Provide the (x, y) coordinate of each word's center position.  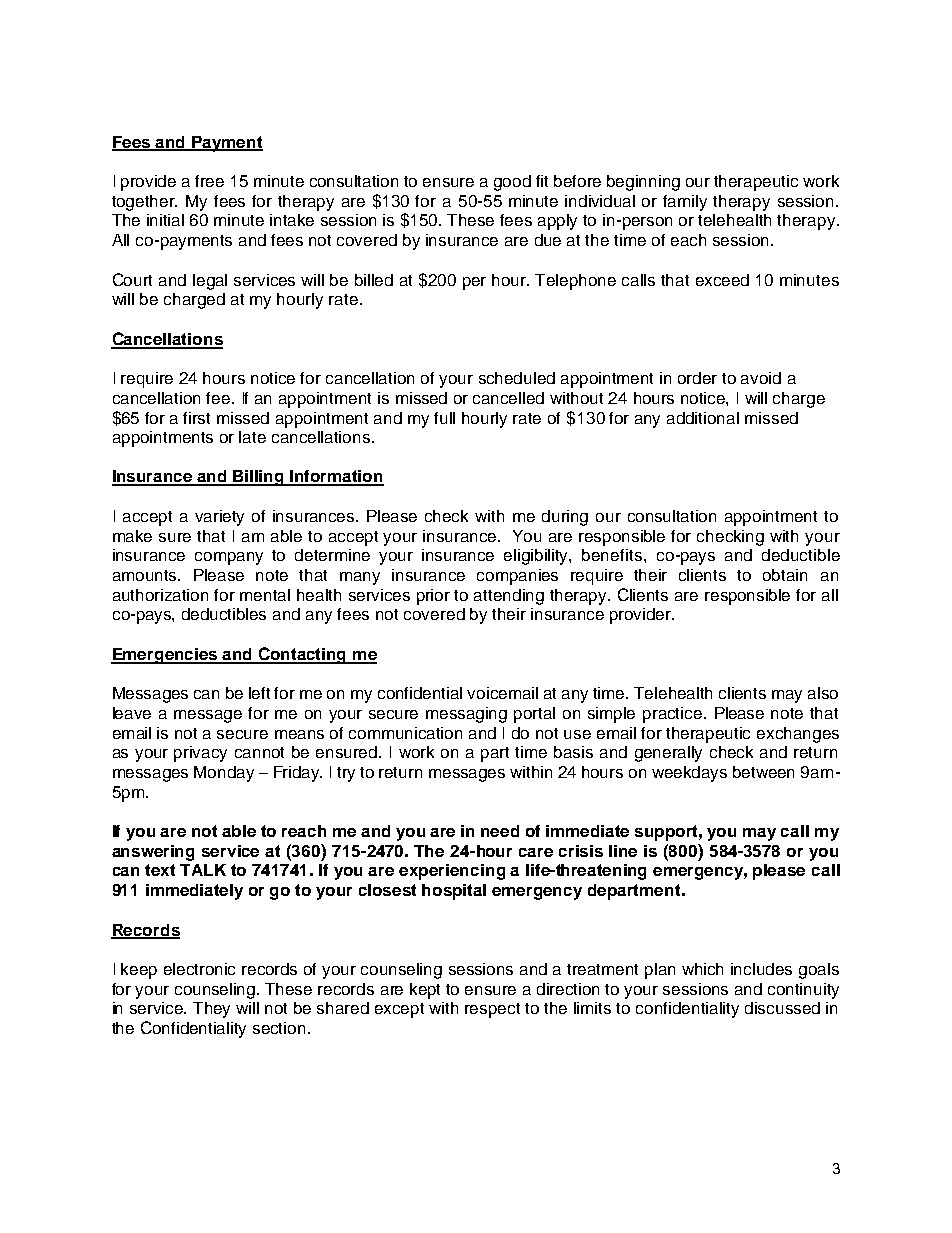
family (685, 203)
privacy (200, 754)
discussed (782, 1008)
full (444, 418)
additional (703, 418)
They (211, 1010)
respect (492, 1010)
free (209, 181)
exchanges (798, 735)
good (512, 183)
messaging (466, 715)
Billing (259, 478)
